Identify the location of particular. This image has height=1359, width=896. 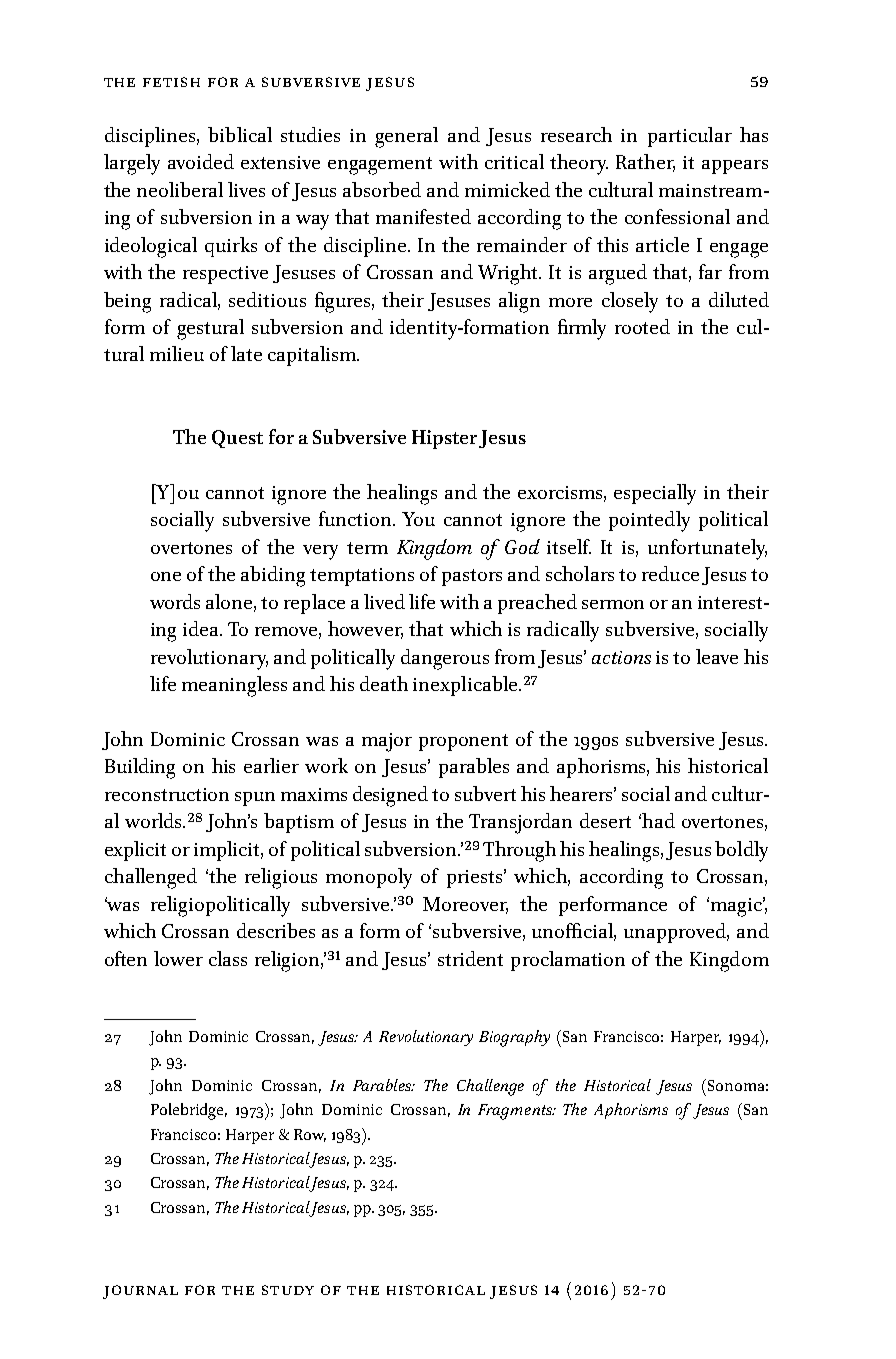
(690, 137).
